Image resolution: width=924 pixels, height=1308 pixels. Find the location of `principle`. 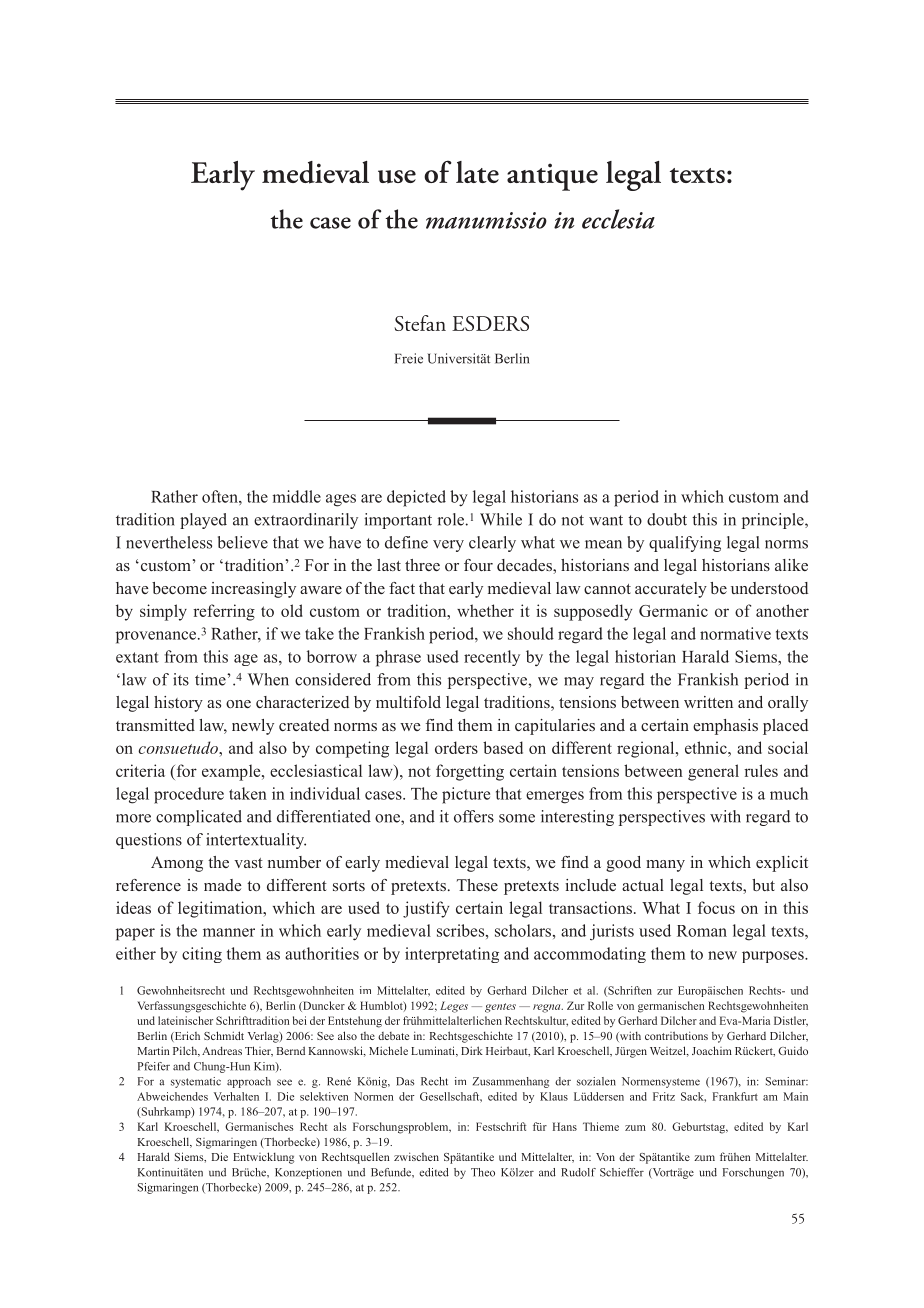

principle is located at coordinates (774, 521).
